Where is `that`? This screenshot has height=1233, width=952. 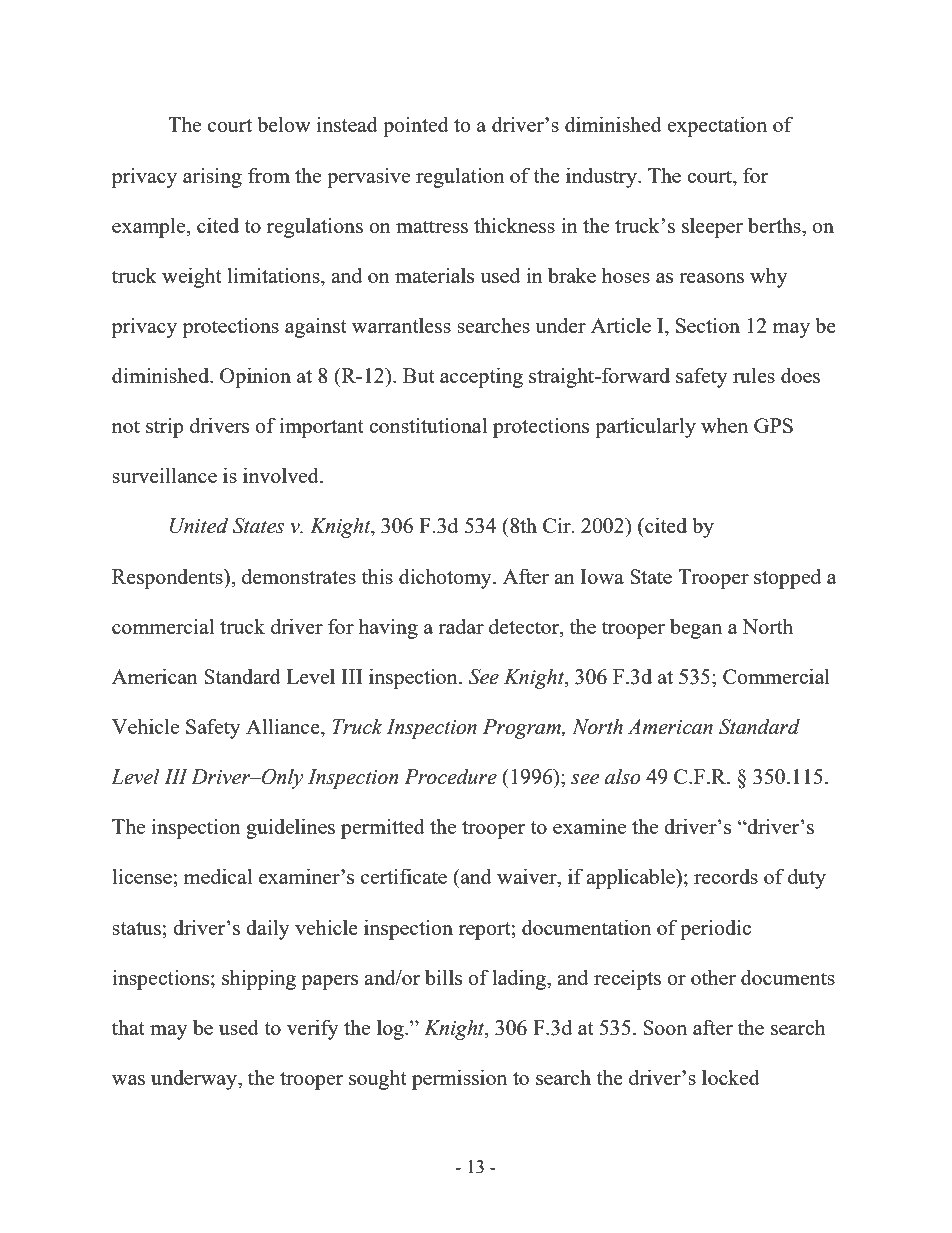
that is located at coordinates (128, 1027).
